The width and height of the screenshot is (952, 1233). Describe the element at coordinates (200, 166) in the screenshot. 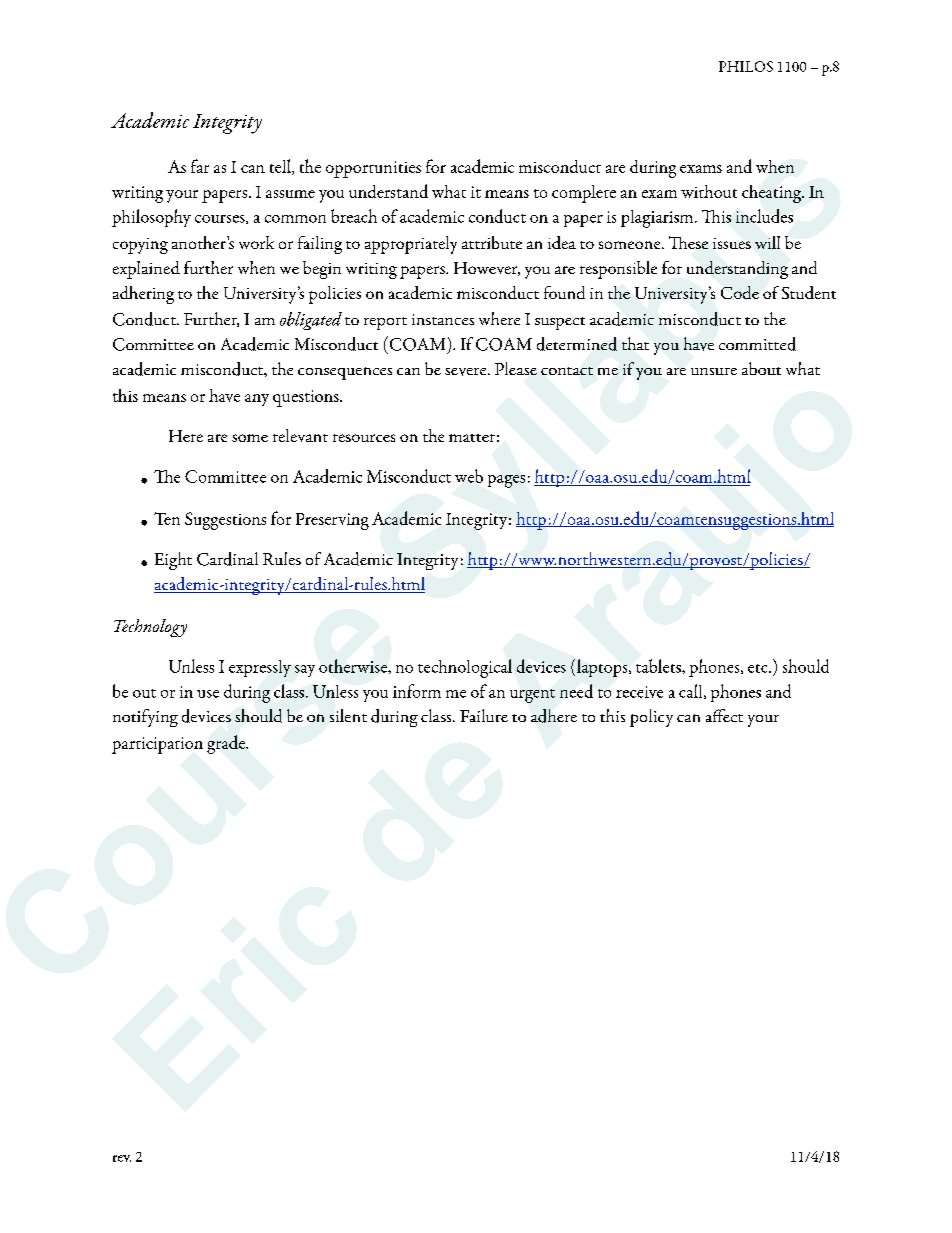

I see `far` at that location.
